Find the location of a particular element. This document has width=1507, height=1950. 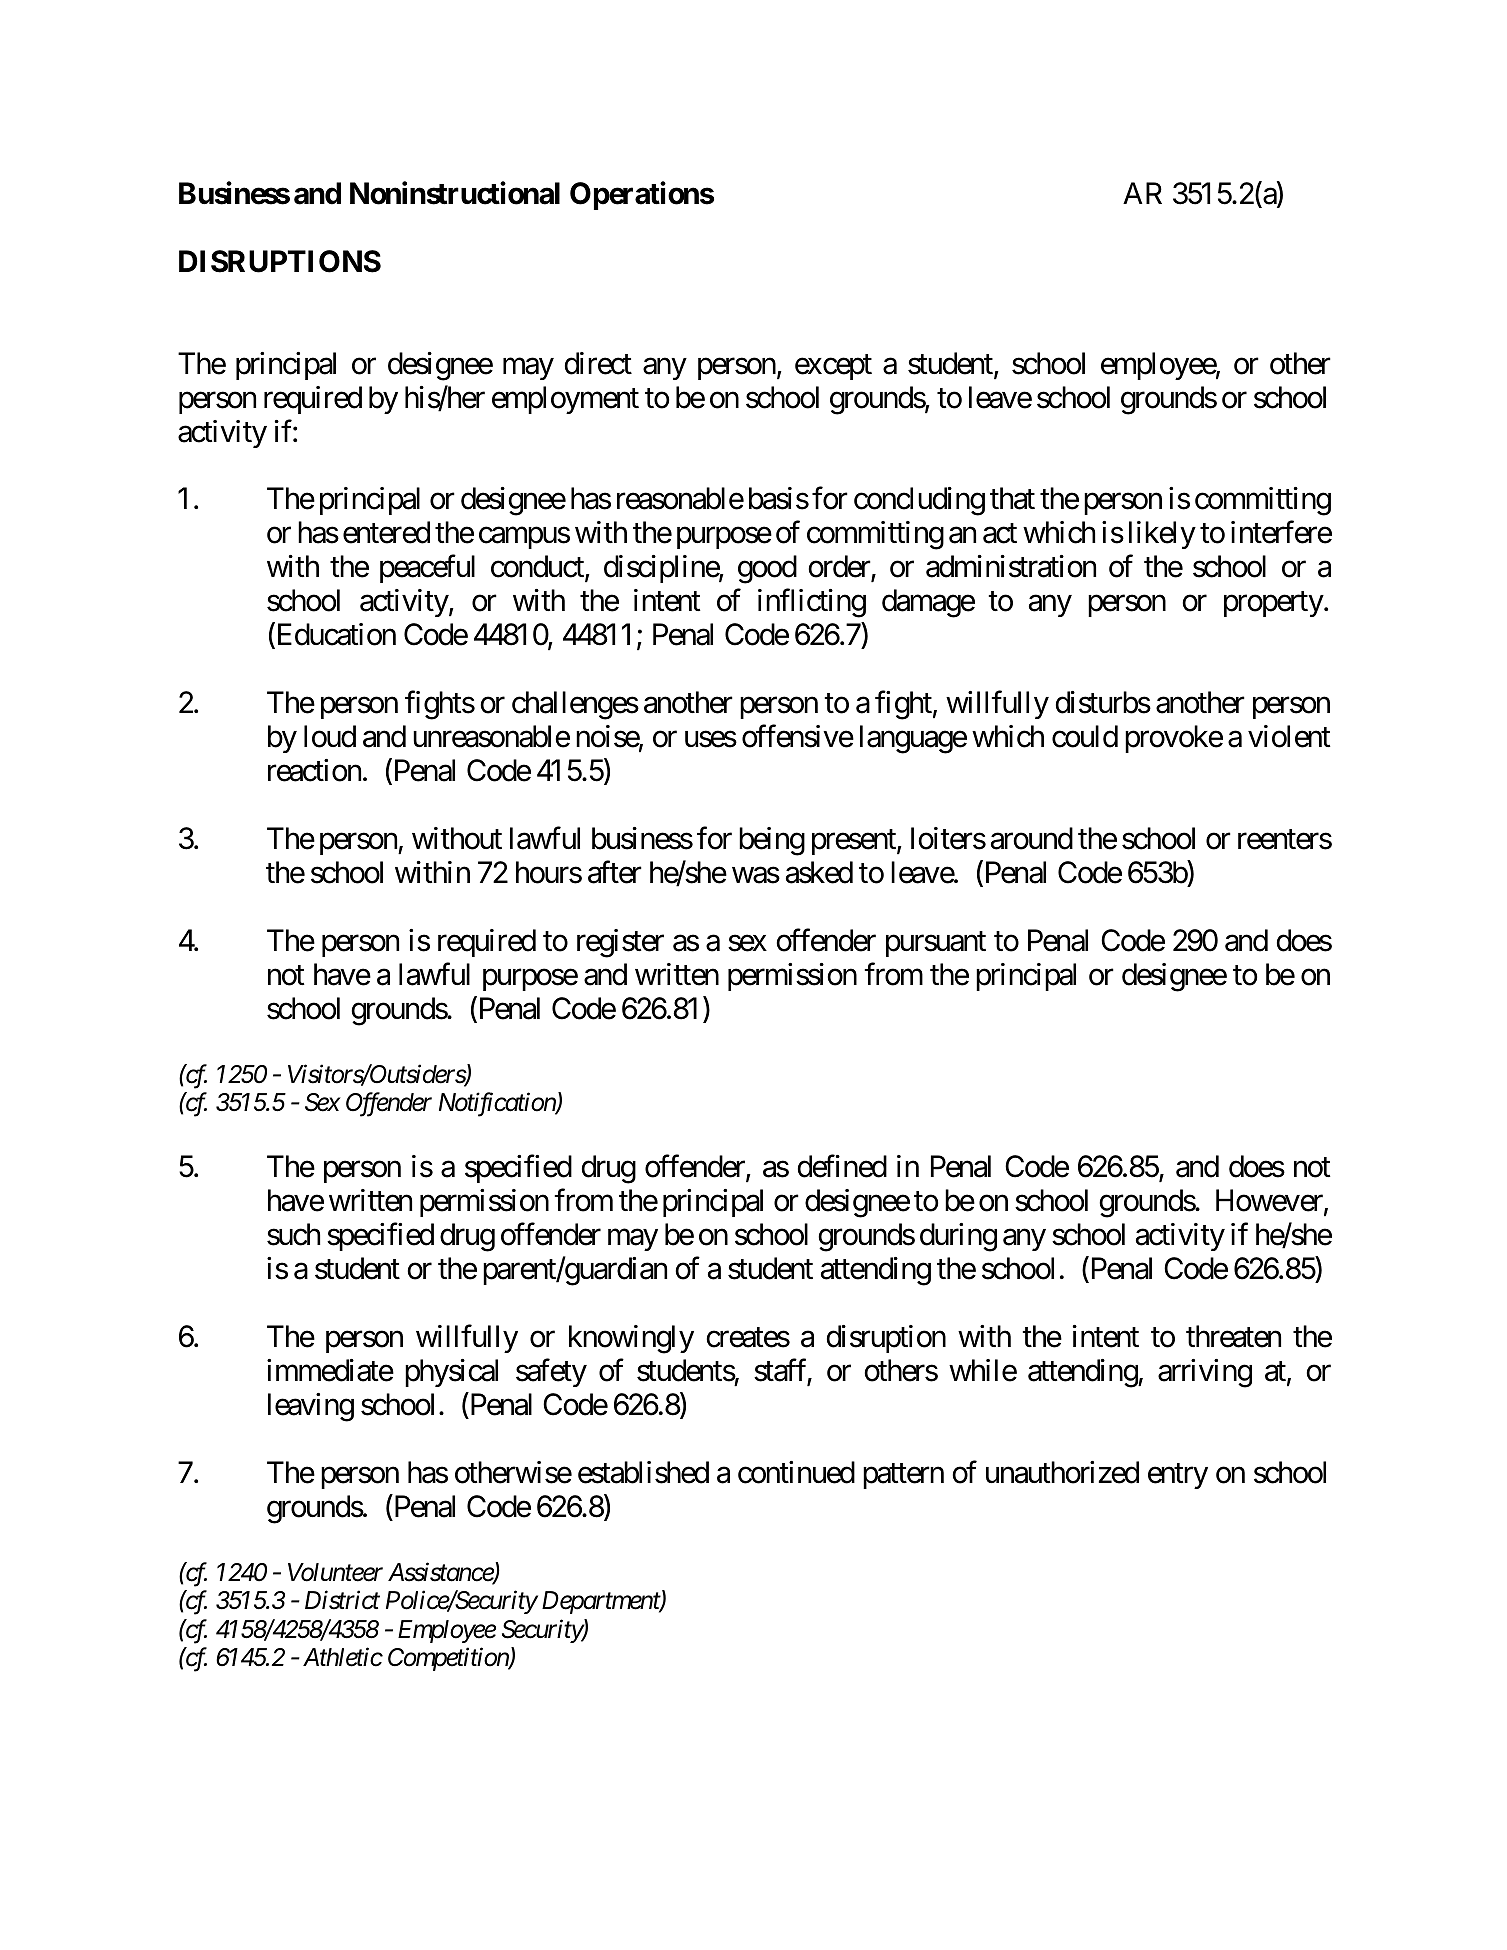

Volunteer is located at coordinates (335, 1572).
